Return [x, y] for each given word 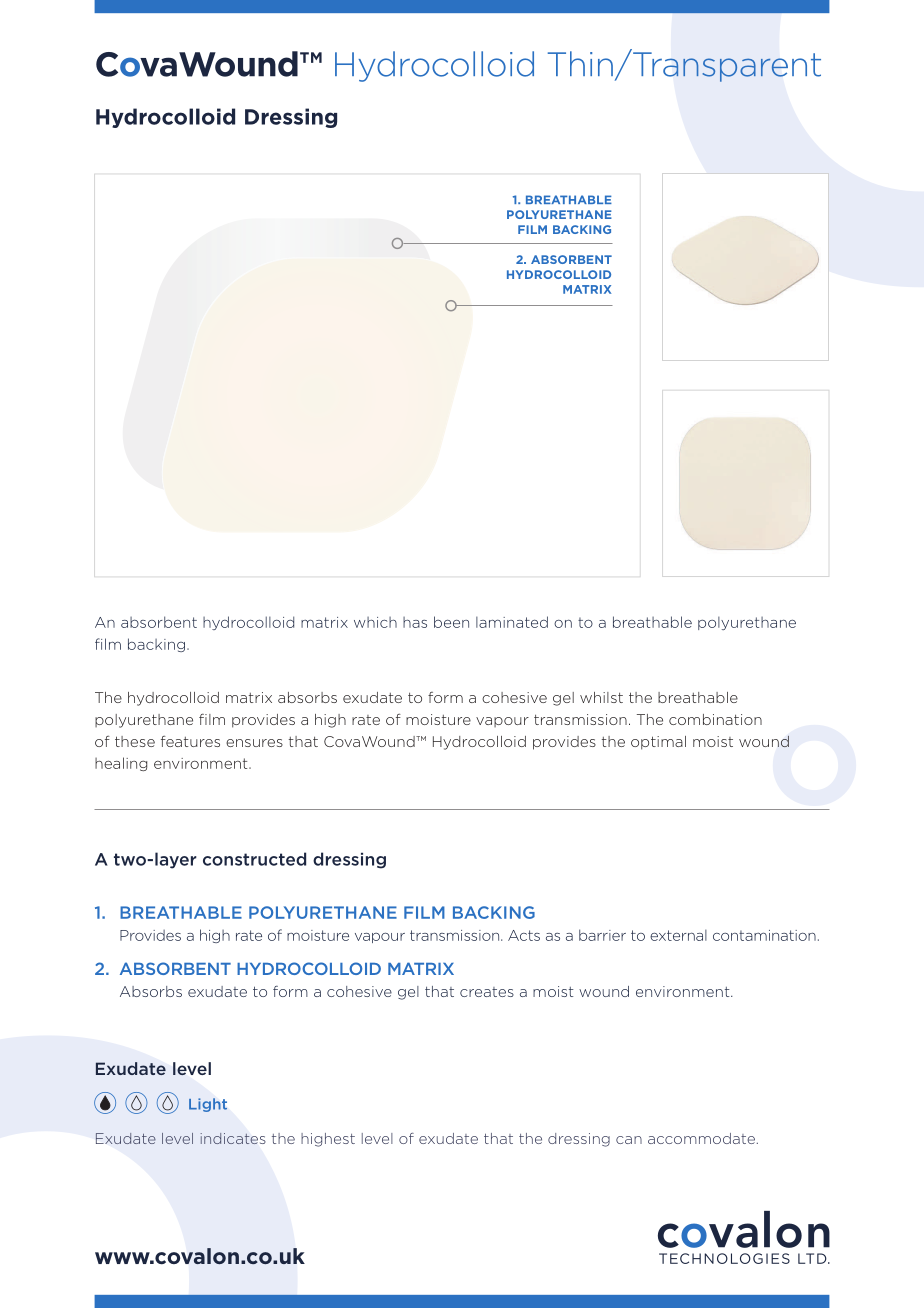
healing [121, 764]
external [678, 935]
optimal [658, 743]
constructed [254, 859]
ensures [254, 743]
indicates [232, 1138]
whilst [601, 697]
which [375, 622]
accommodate [701, 1138]
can [629, 1140]
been [451, 622]
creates [487, 992]
